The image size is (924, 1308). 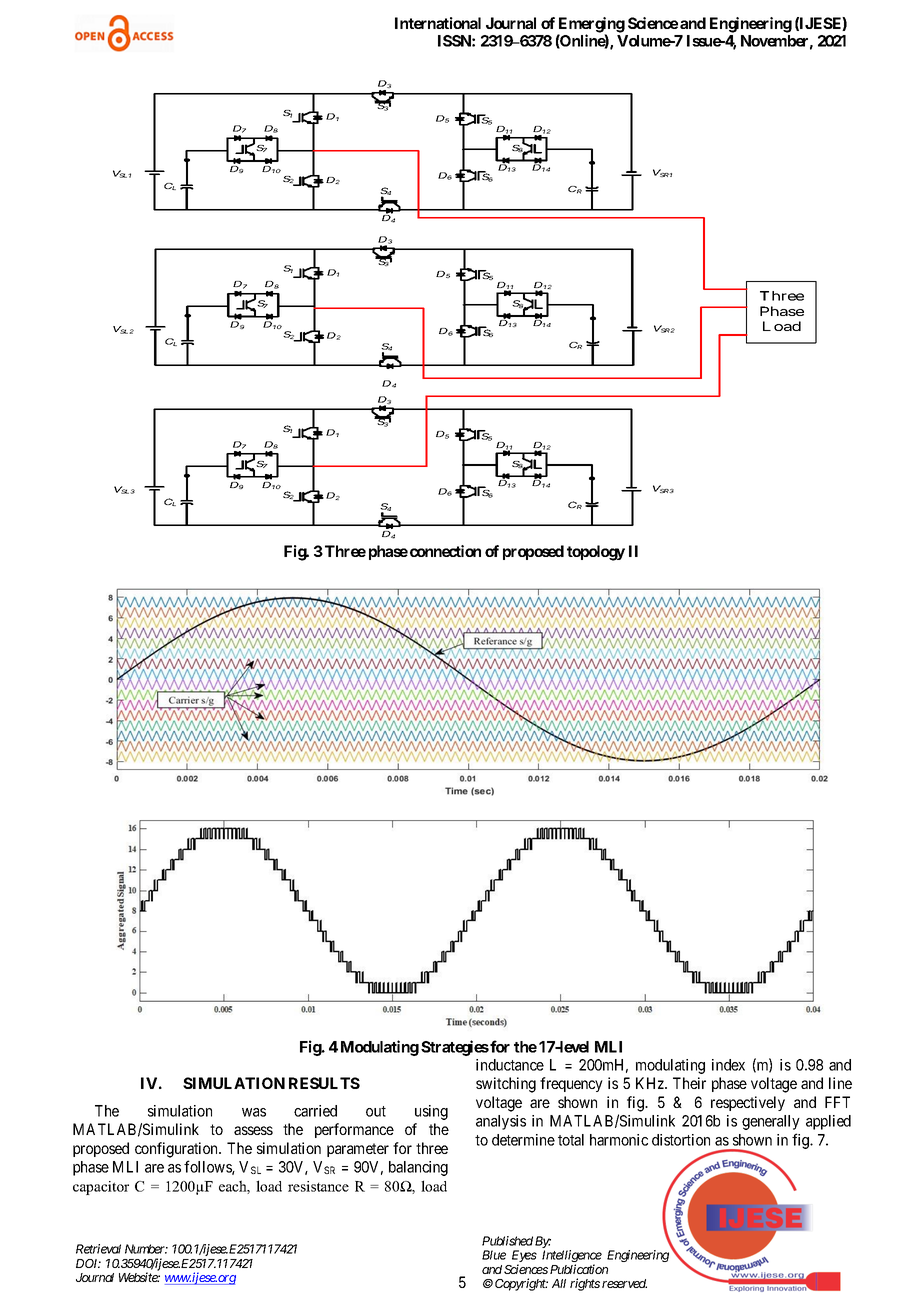 I want to click on Blue, so click(x=494, y=1255).
